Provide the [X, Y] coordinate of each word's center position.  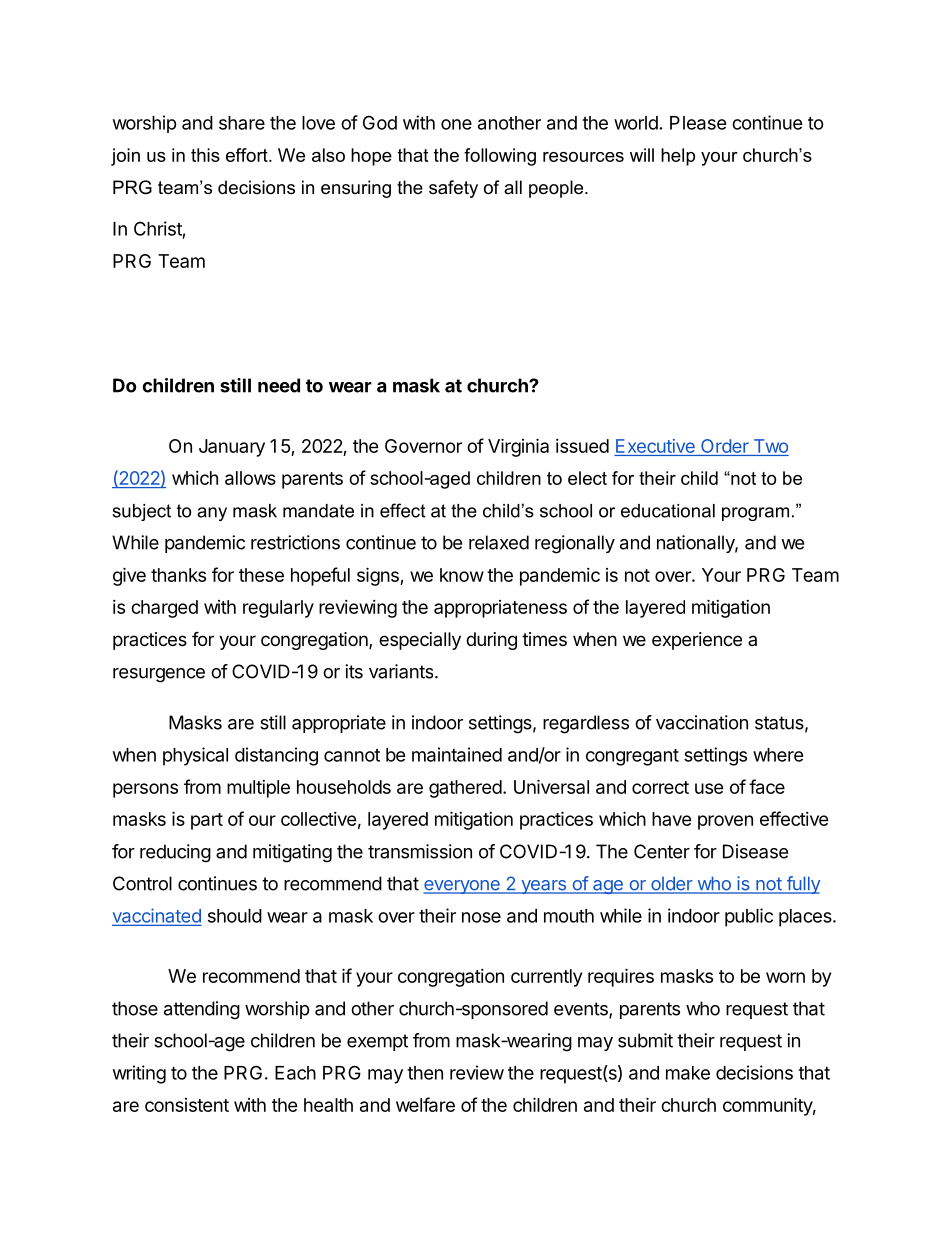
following [500, 157]
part [207, 821]
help [678, 157]
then [425, 1073]
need [279, 385]
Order [725, 447]
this [205, 155]
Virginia [518, 447]
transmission [420, 851]
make [688, 1073]
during [491, 641]
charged [164, 609]
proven [725, 822]
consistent [187, 1105]
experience [697, 641]
